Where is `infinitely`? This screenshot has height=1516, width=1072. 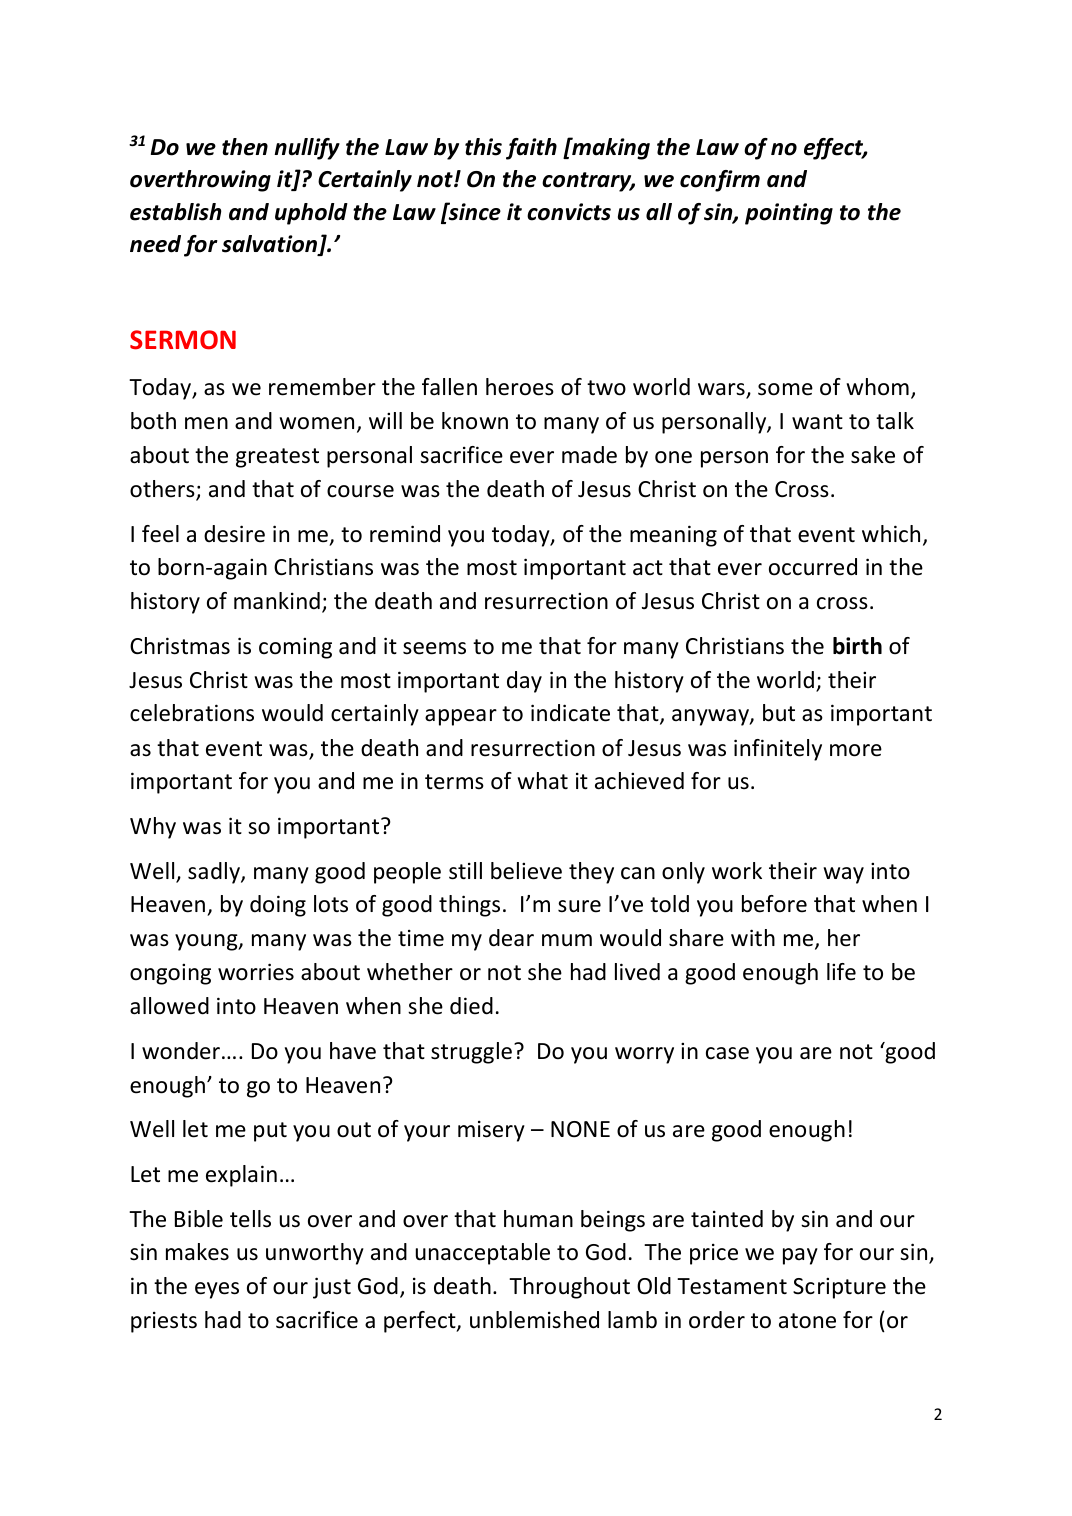 infinitely is located at coordinates (778, 750).
